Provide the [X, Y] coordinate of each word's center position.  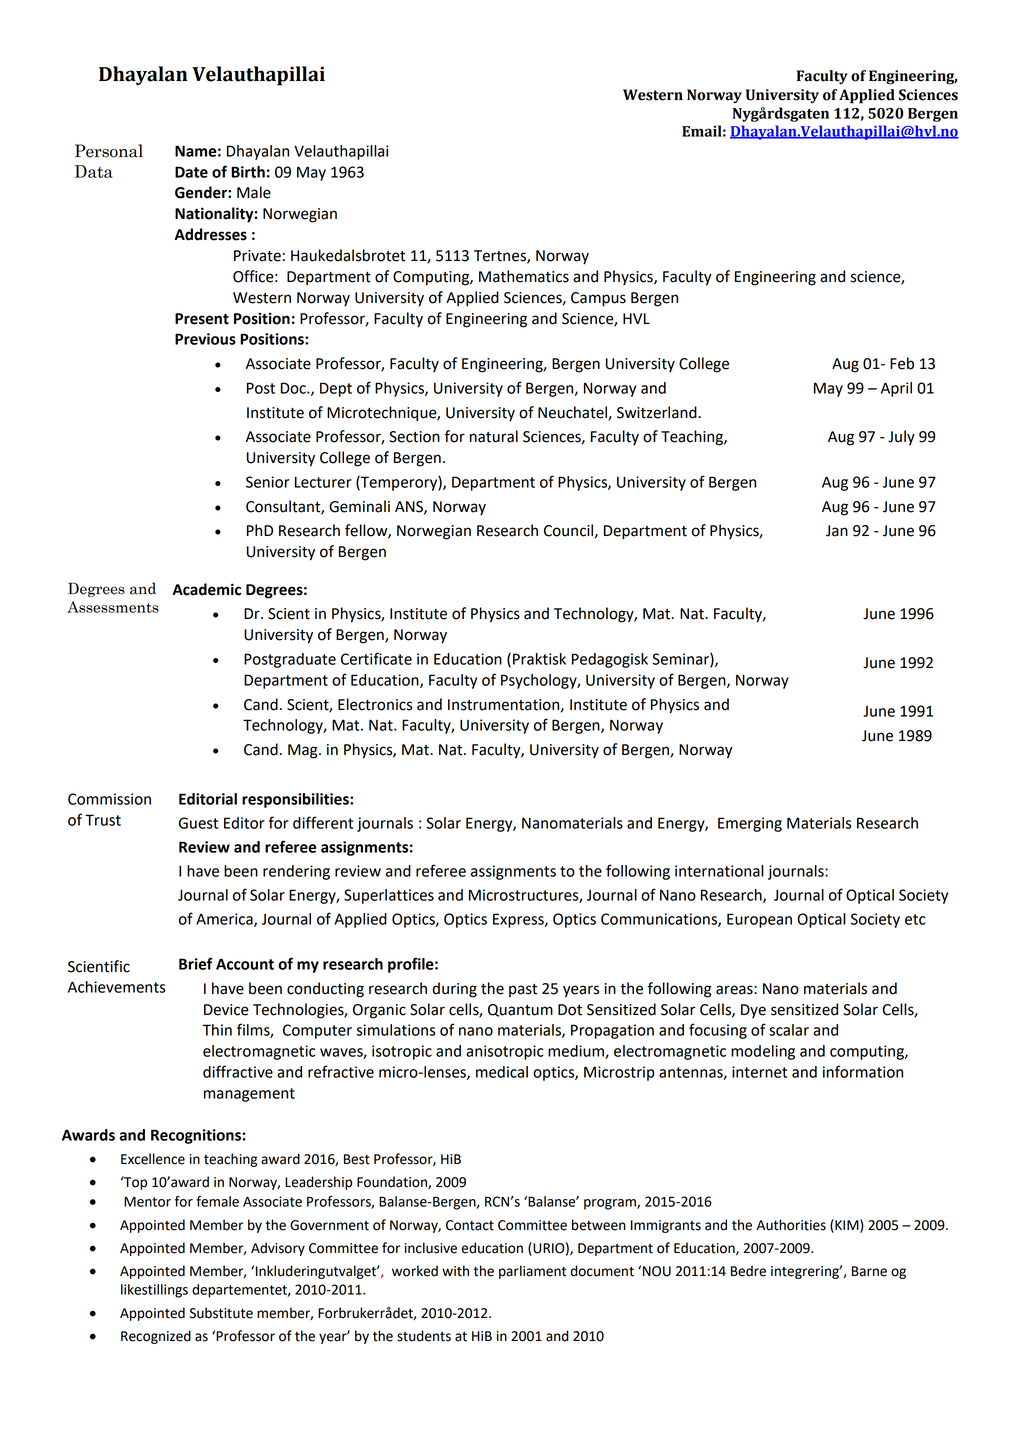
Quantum [520, 1010]
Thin [217, 1030]
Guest [198, 823]
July [901, 438]
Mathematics [524, 276]
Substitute [221, 1313]
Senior [268, 482]
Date [191, 172]
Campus [598, 299]
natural [494, 436]
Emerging [750, 824]
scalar [789, 1030]
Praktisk [539, 659]
